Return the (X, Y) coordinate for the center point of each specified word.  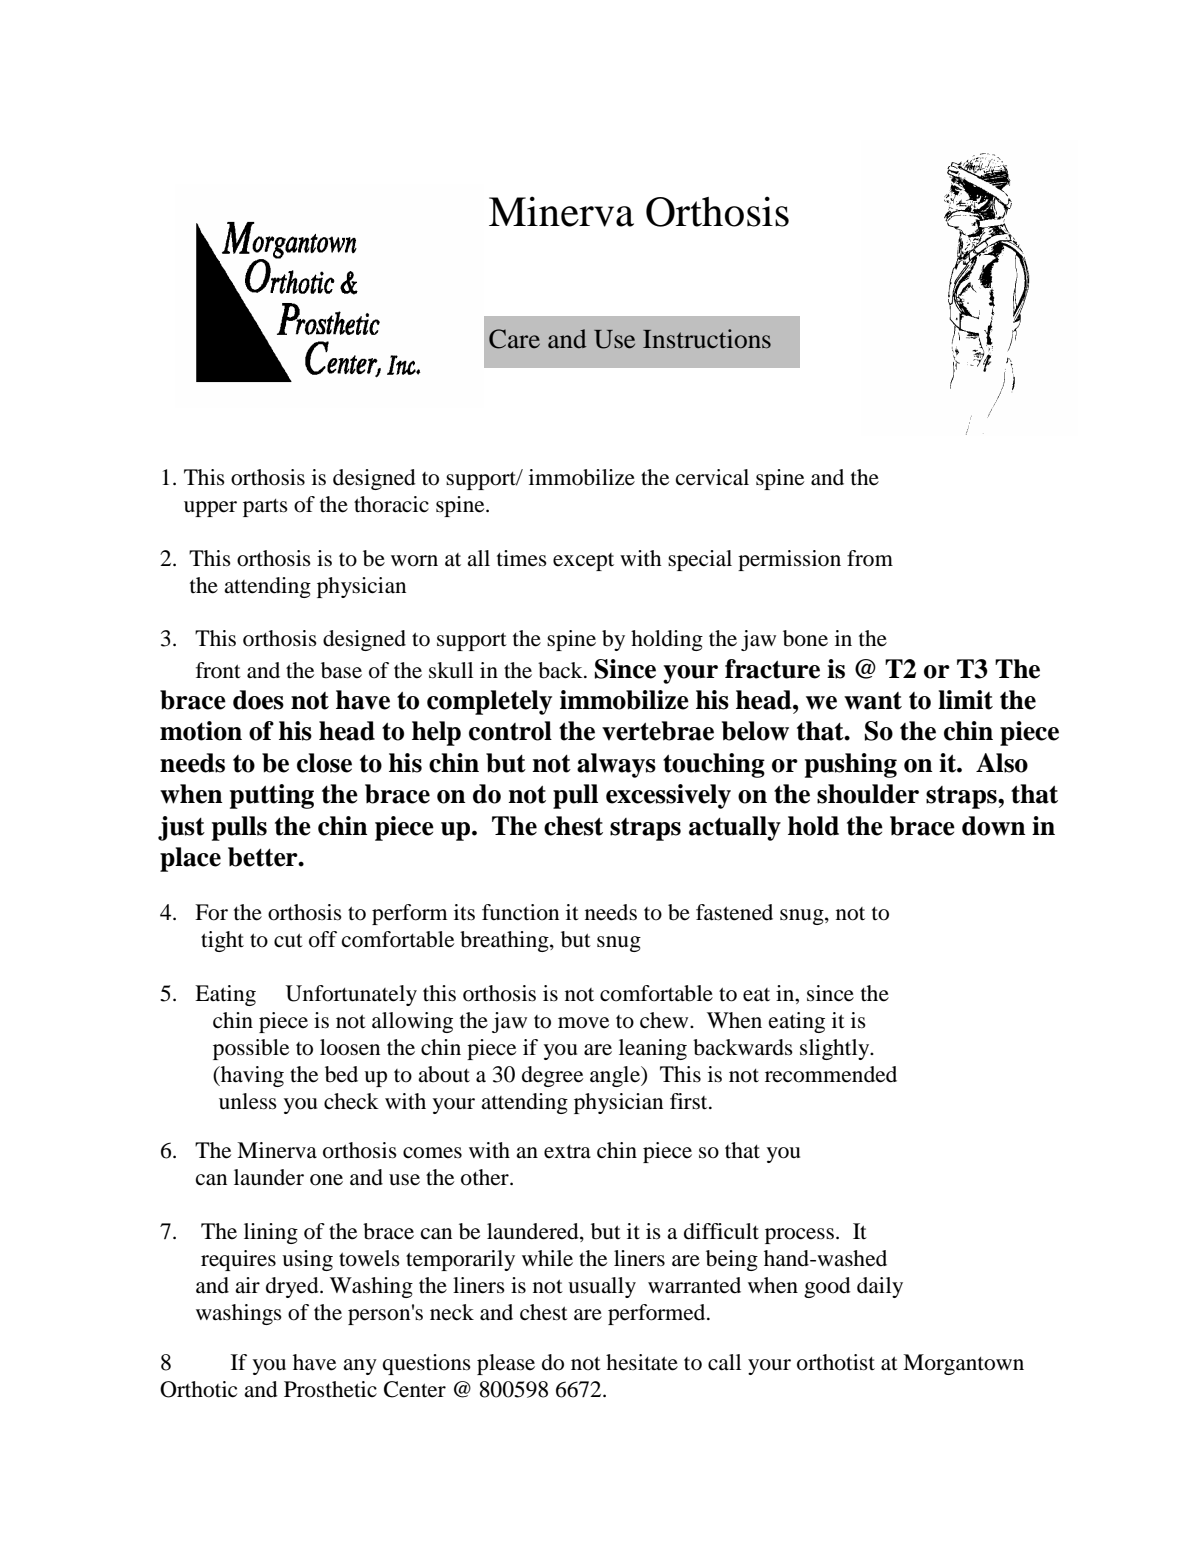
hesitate (642, 1362)
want (873, 701)
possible (251, 1049)
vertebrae (658, 731)
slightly (836, 1049)
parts (265, 508)
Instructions (707, 339)
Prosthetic (330, 1389)
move (583, 1023)
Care (514, 339)
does (258, 700)
